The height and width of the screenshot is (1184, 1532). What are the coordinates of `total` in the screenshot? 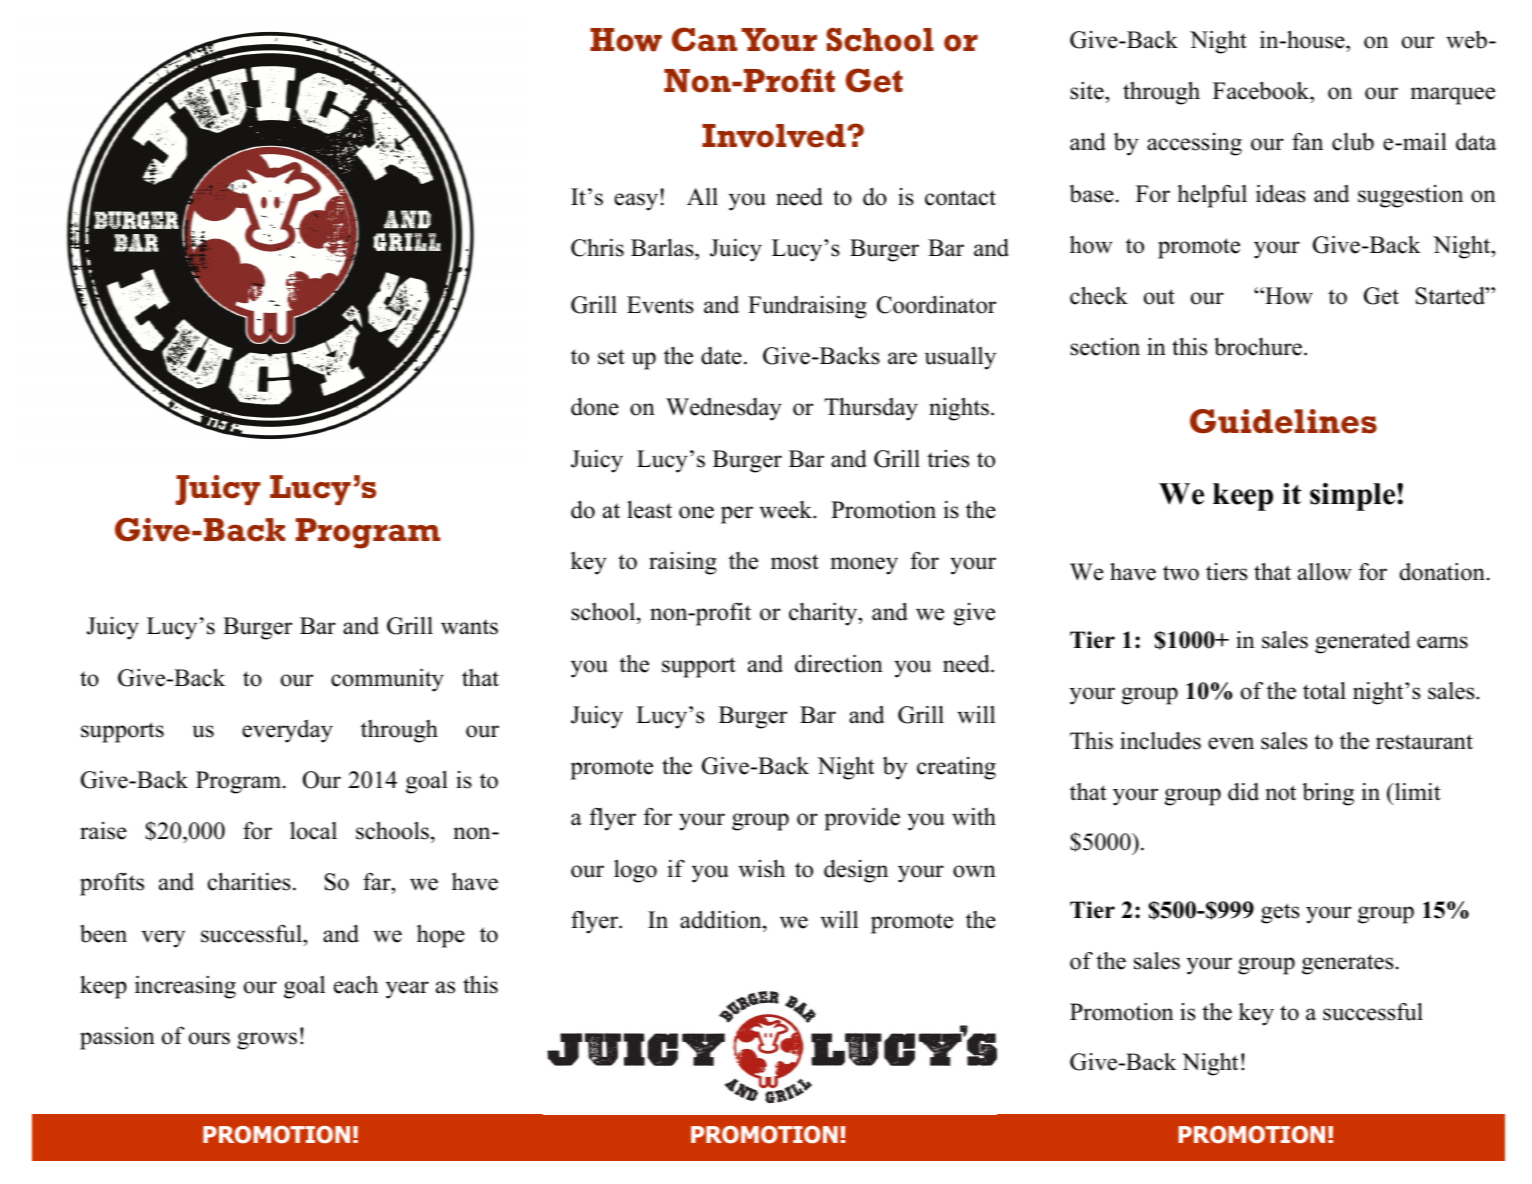 It's located at (1324, 691).
